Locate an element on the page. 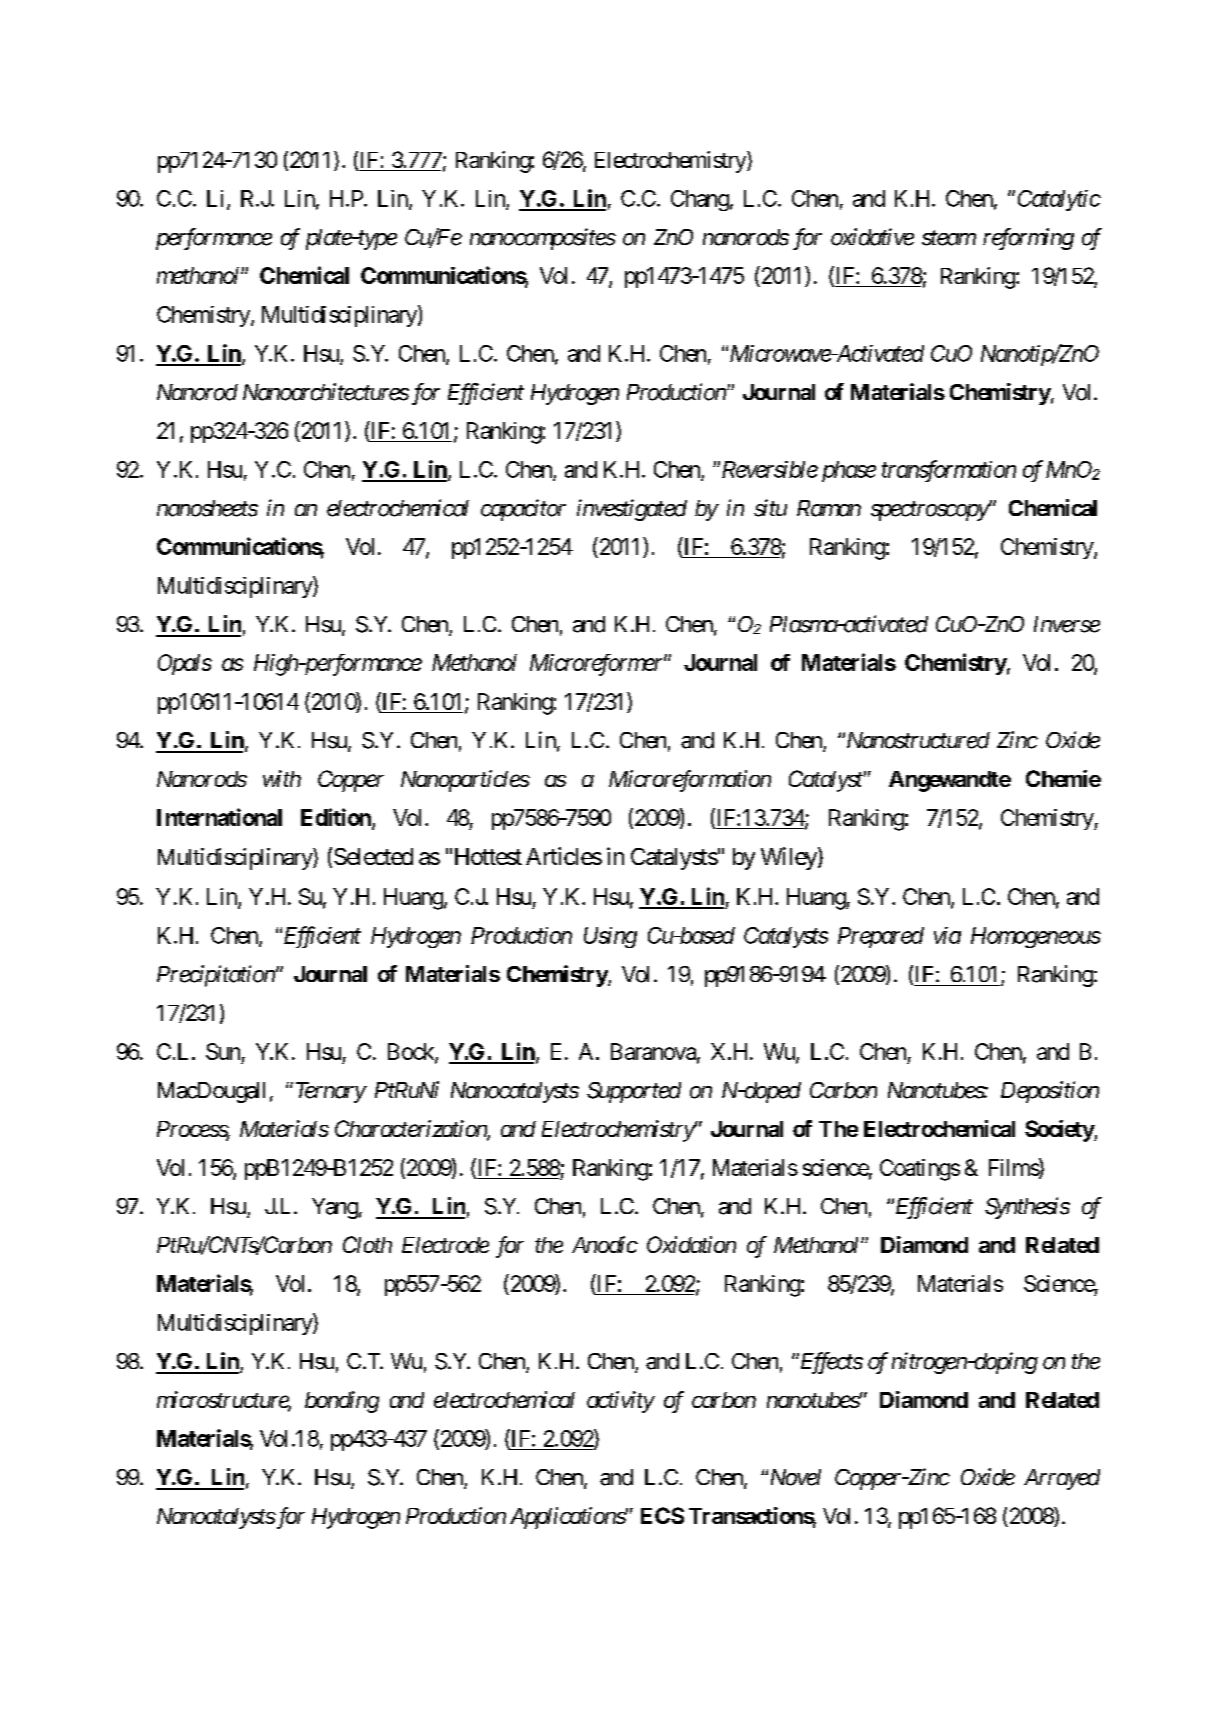 The width and height of the page is (1214, 1717). Chang is located at coordinates (700, 200).
